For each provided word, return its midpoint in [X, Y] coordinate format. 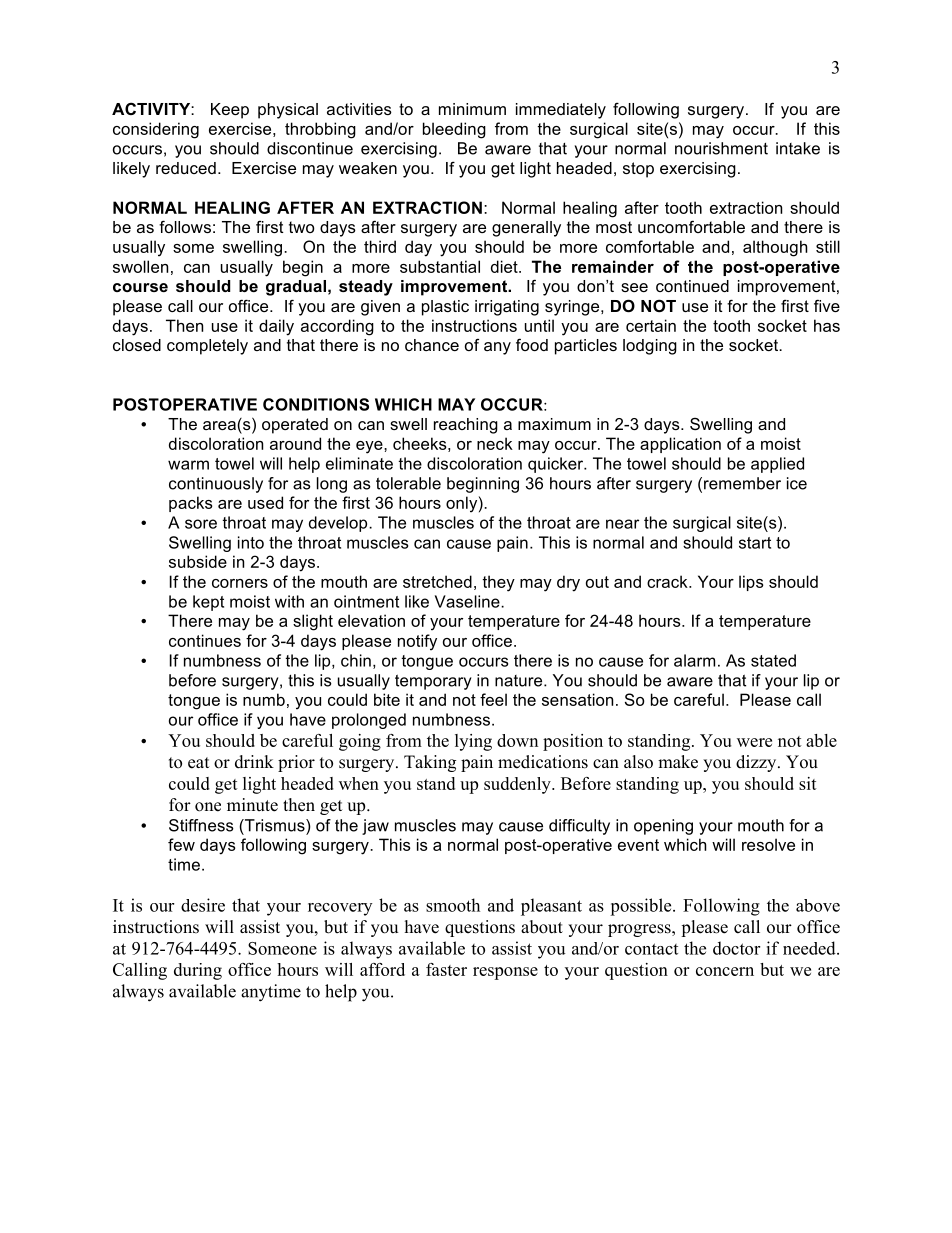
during [198, 971]
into [251, 542]
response [505, 973]
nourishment [721, 148]
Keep [230, 111]
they [498, 583]
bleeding [454, 130]
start [755, 543]
